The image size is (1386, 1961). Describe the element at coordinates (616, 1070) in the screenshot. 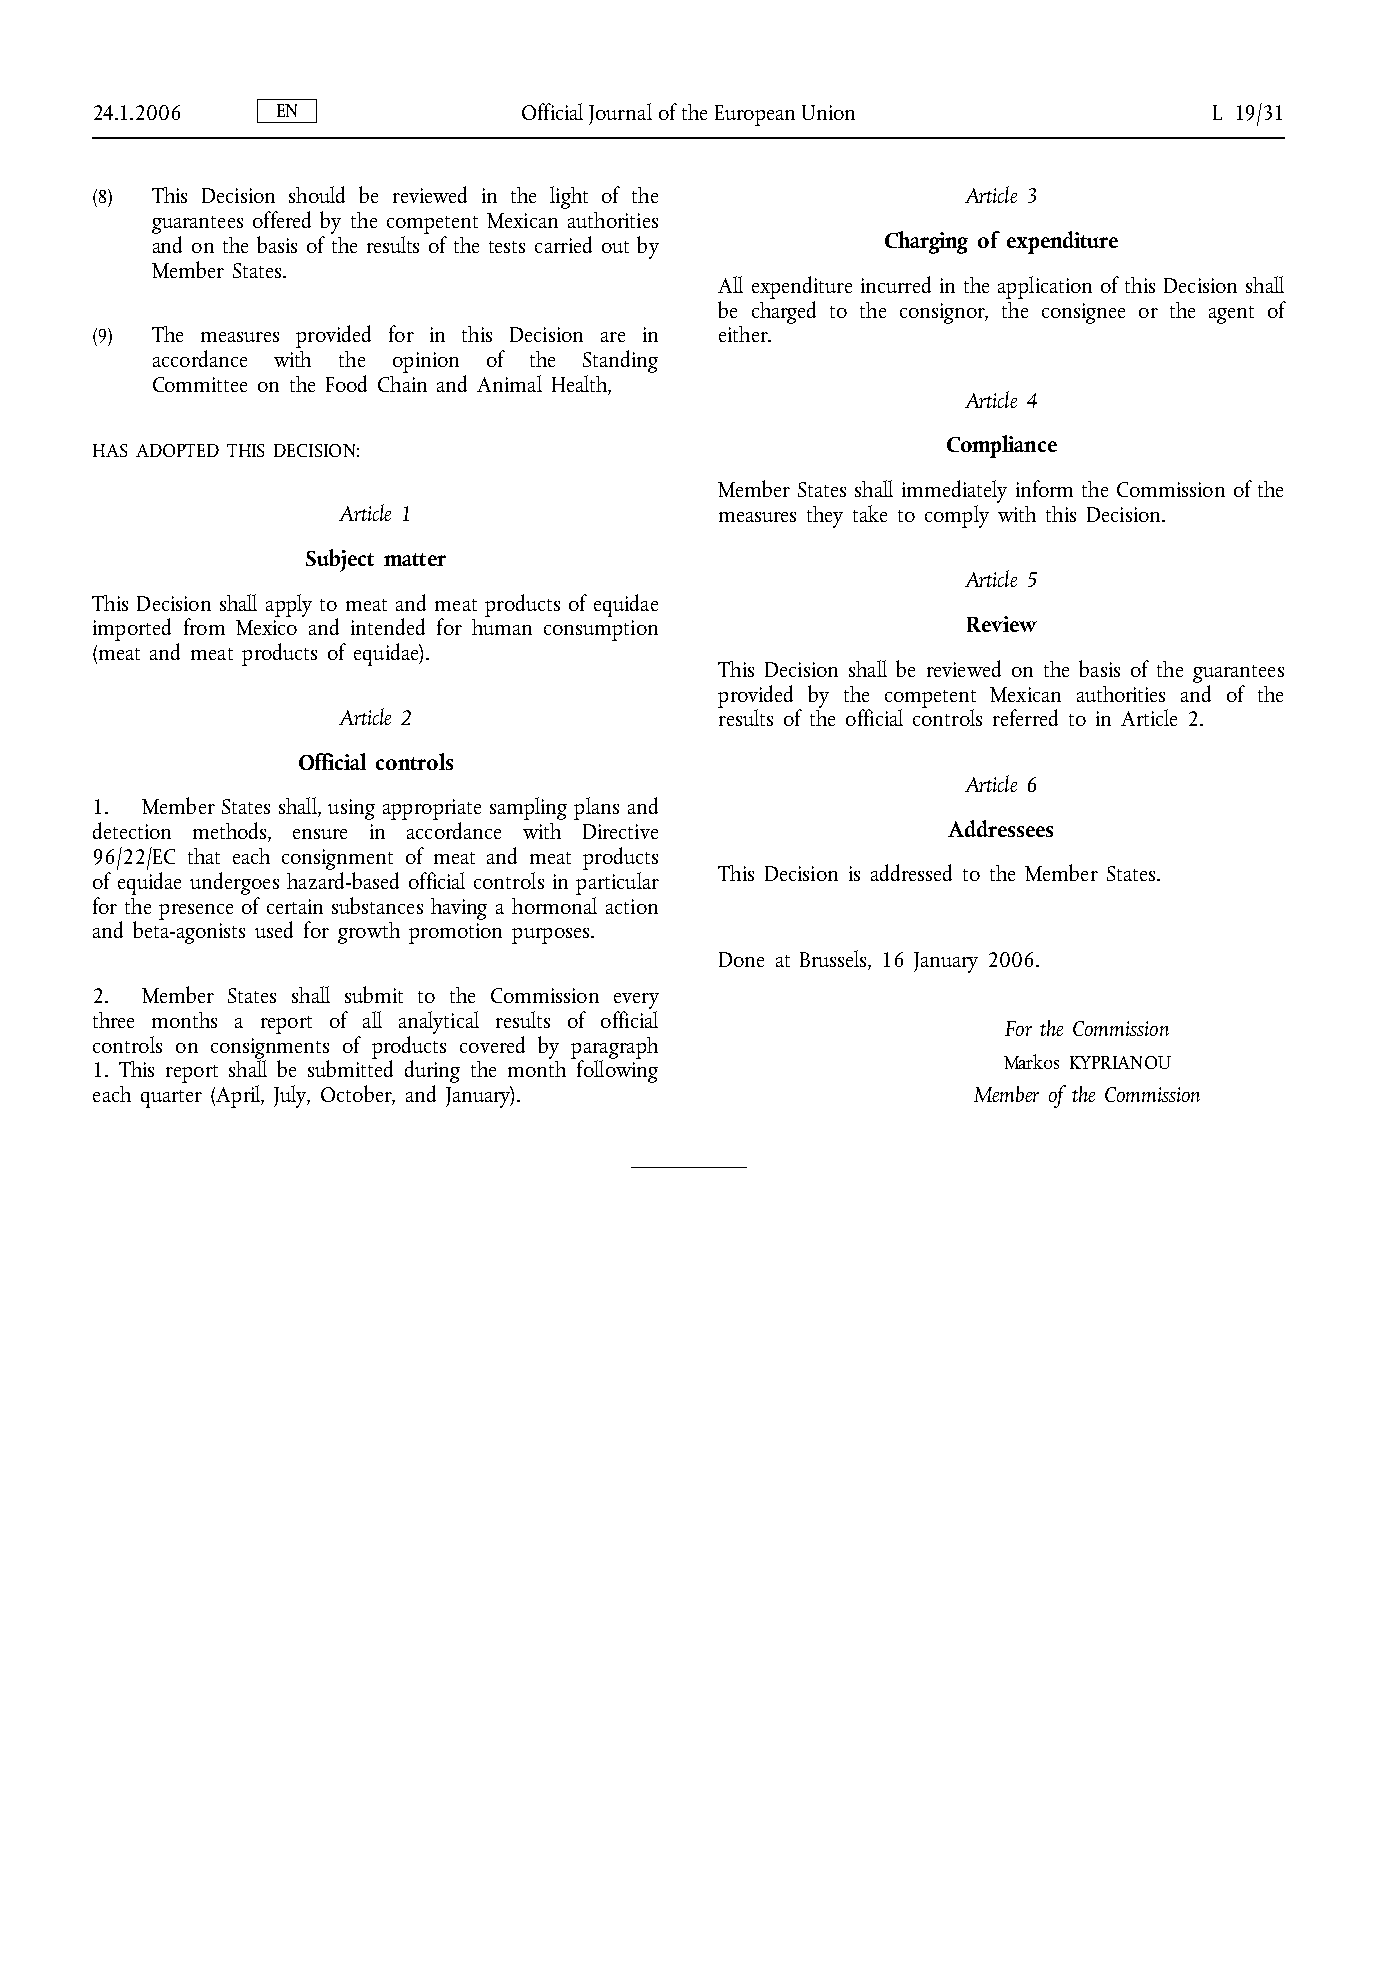

I see `following` at that location.
